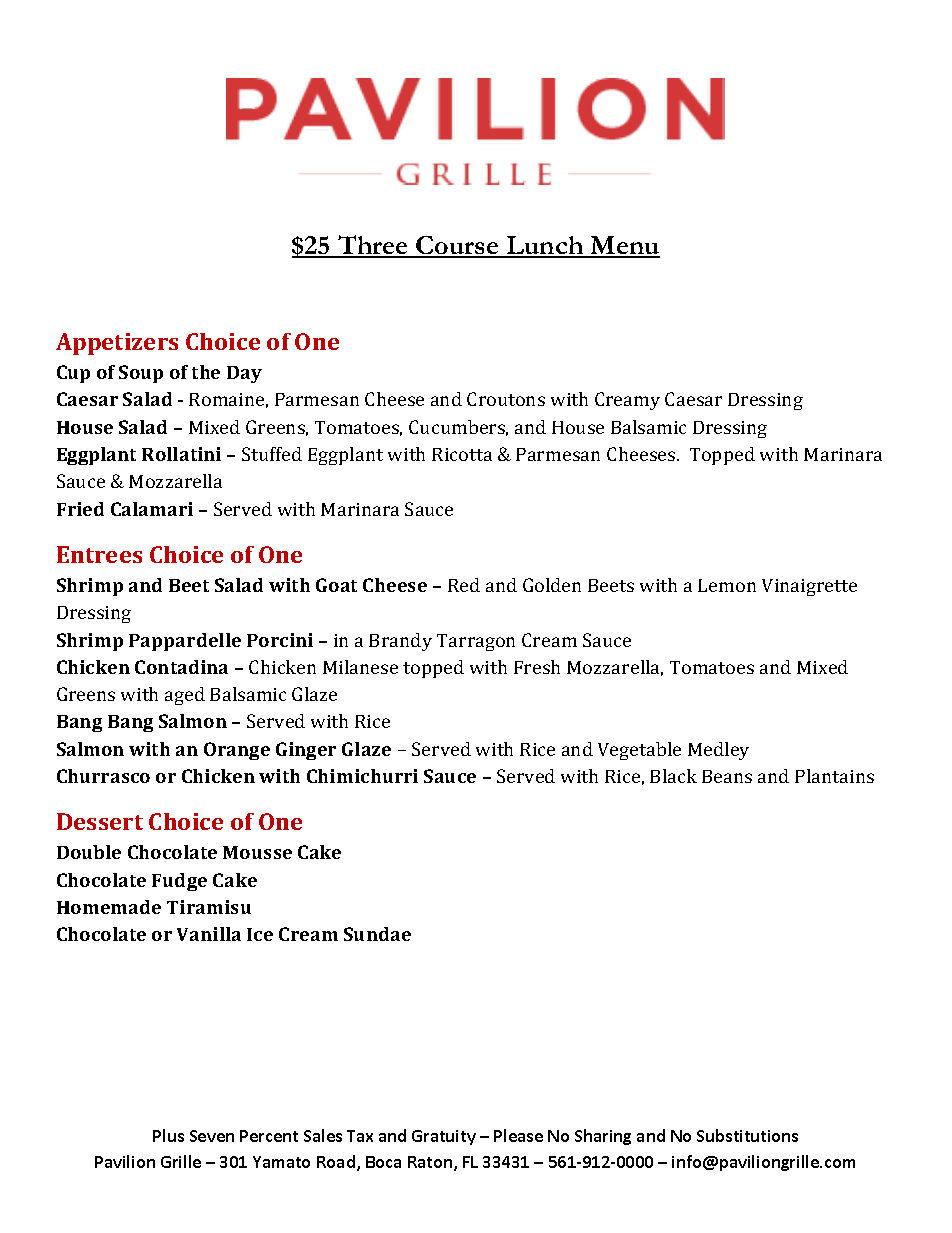 The width and height of the document is (952, 1233). What do you see at coordinates (458, 246) in the document?
I see `Course` at bounding box center [458, 246].
